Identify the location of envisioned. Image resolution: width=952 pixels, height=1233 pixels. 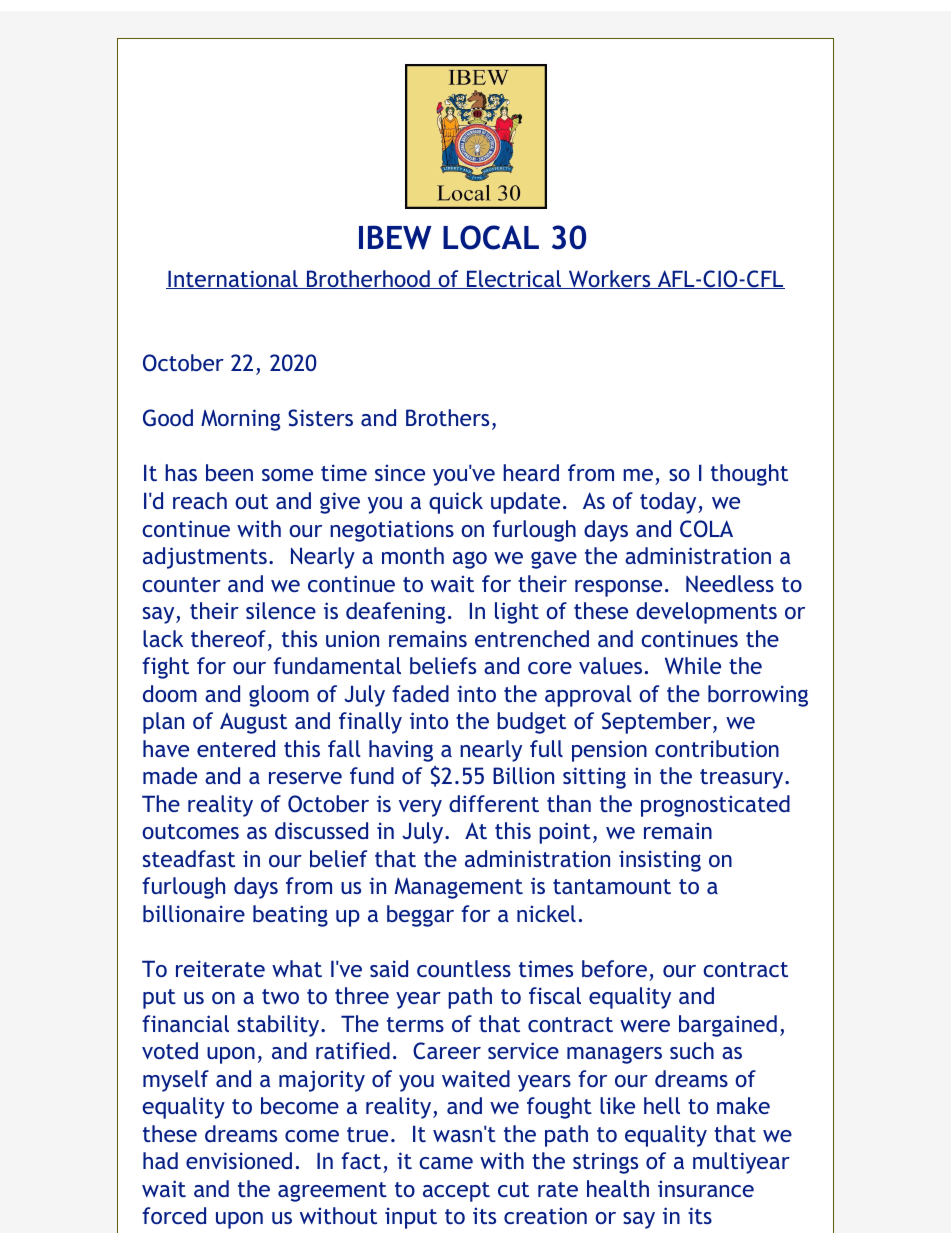
(239, 1160).
